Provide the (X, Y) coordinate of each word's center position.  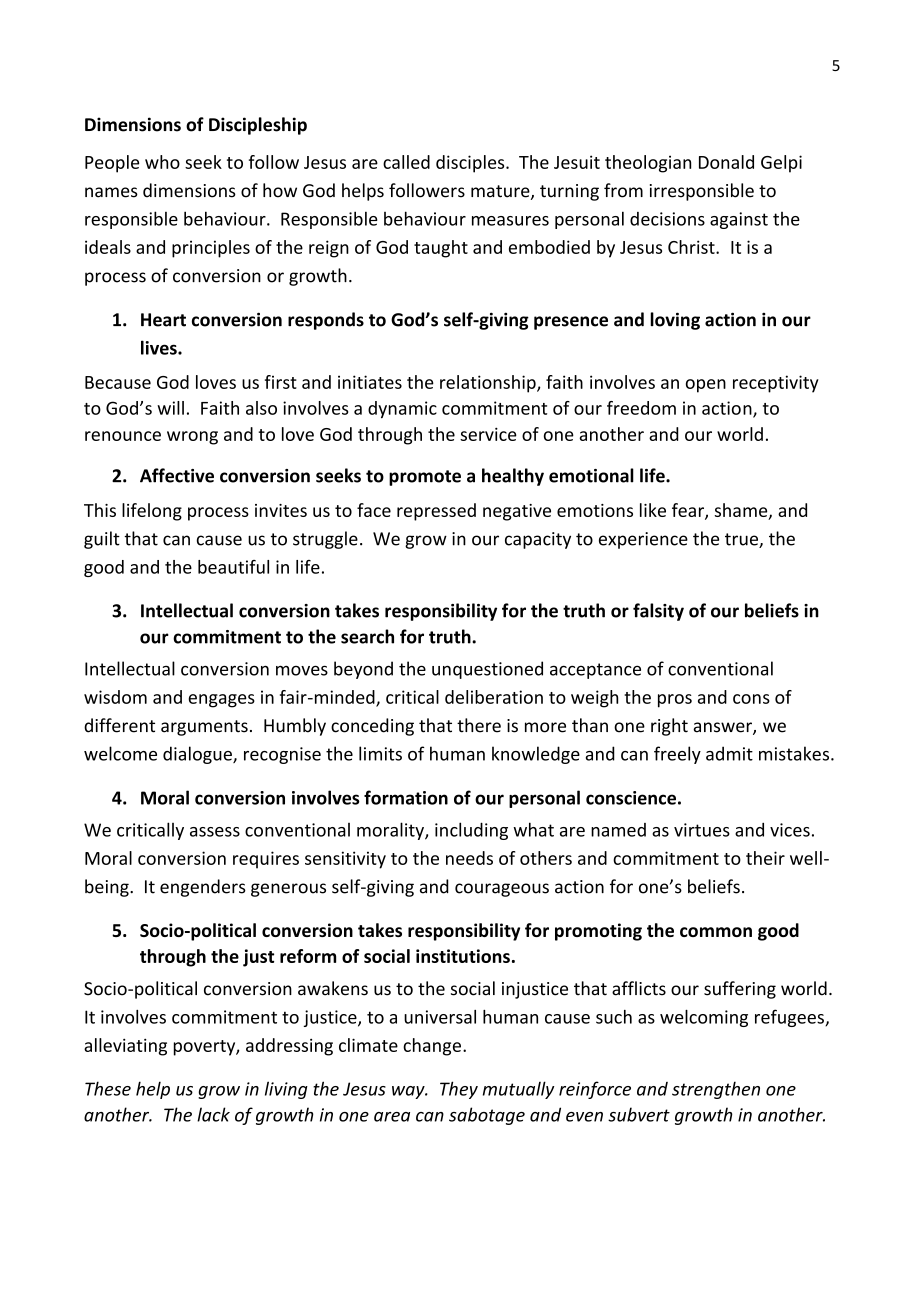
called (406, 162)
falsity (658, 612)
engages (221, 701)
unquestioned (487, 670)
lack (213, 1114)
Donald (726, 162)
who (162, 162)
